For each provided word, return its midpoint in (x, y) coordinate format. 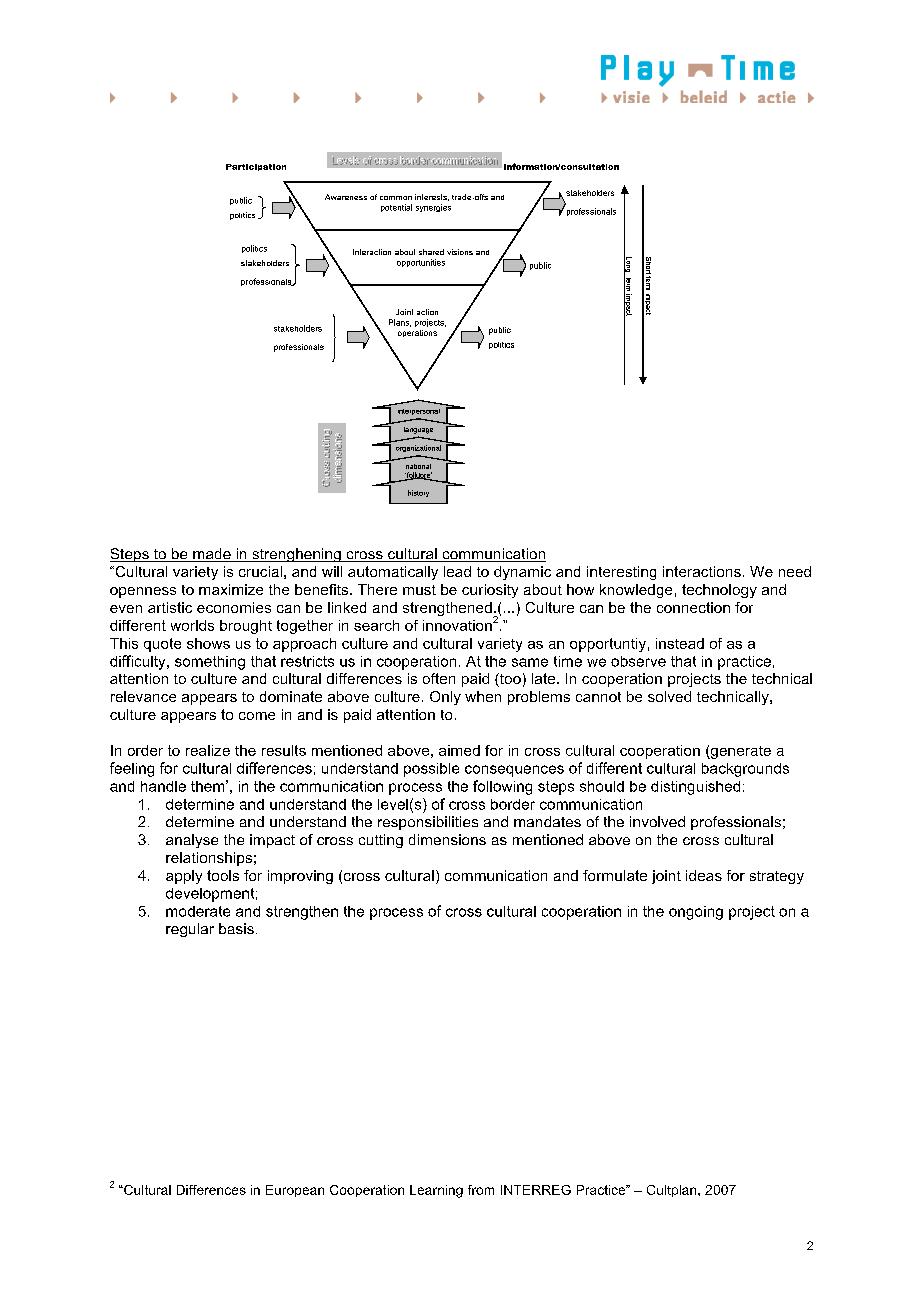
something (210, 663)
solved (669, 696)
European (295, 1191)
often (439, 678)
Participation (256, 167)
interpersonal (419, 412)
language (418, 430)
